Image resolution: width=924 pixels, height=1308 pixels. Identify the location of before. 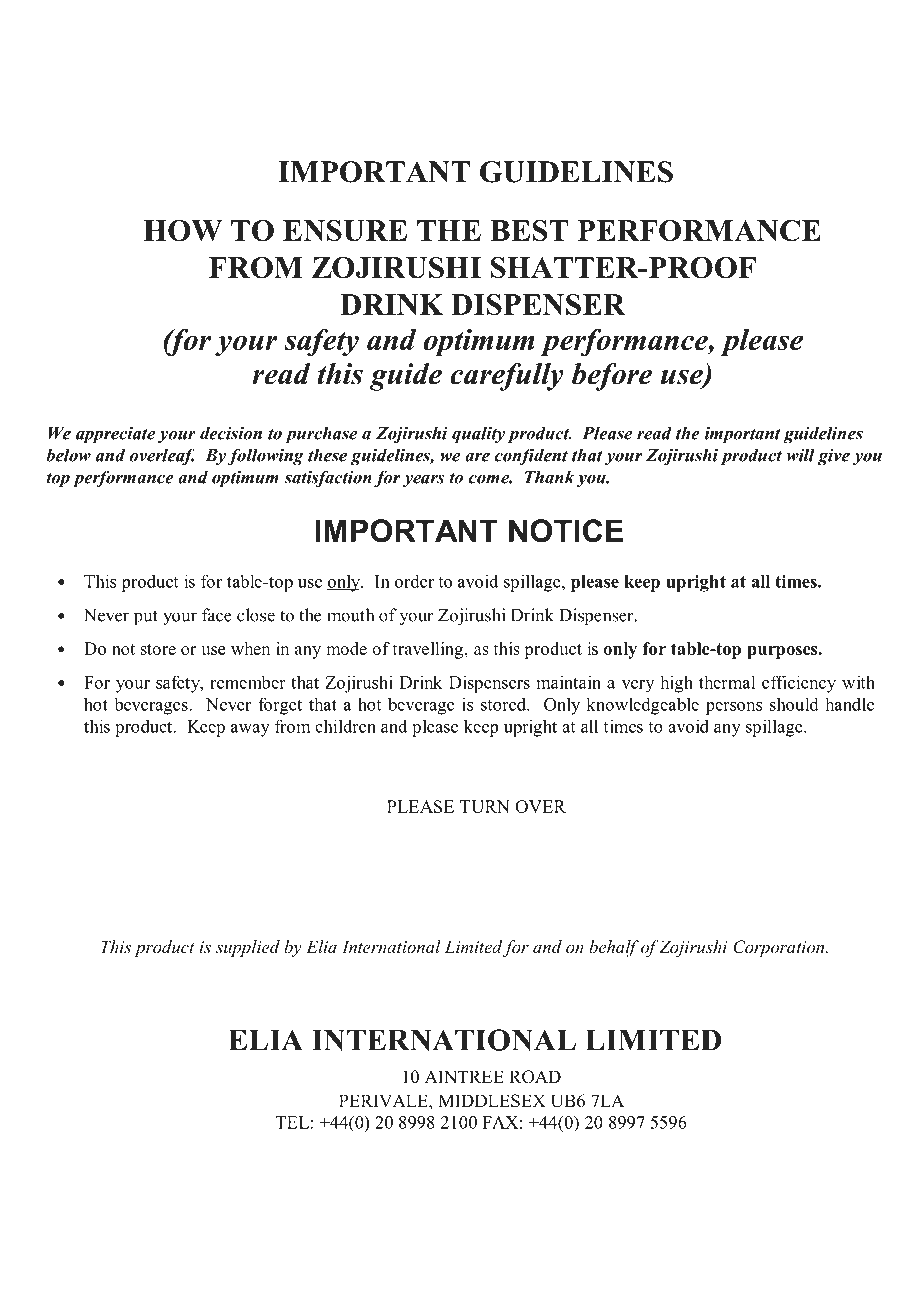
(612, 377).
